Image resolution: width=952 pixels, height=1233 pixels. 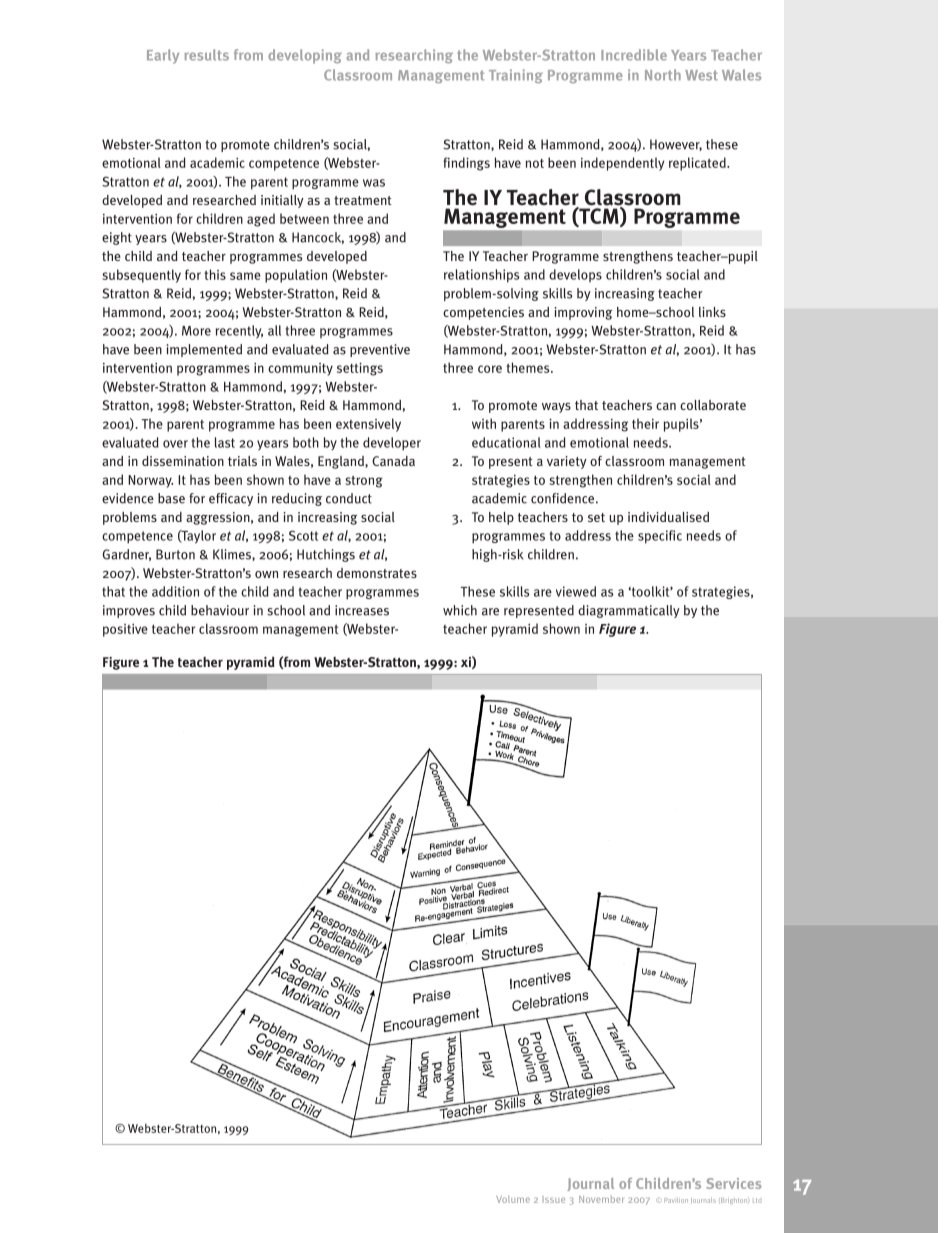 I want to click on North, so click(x=663, y=75).
